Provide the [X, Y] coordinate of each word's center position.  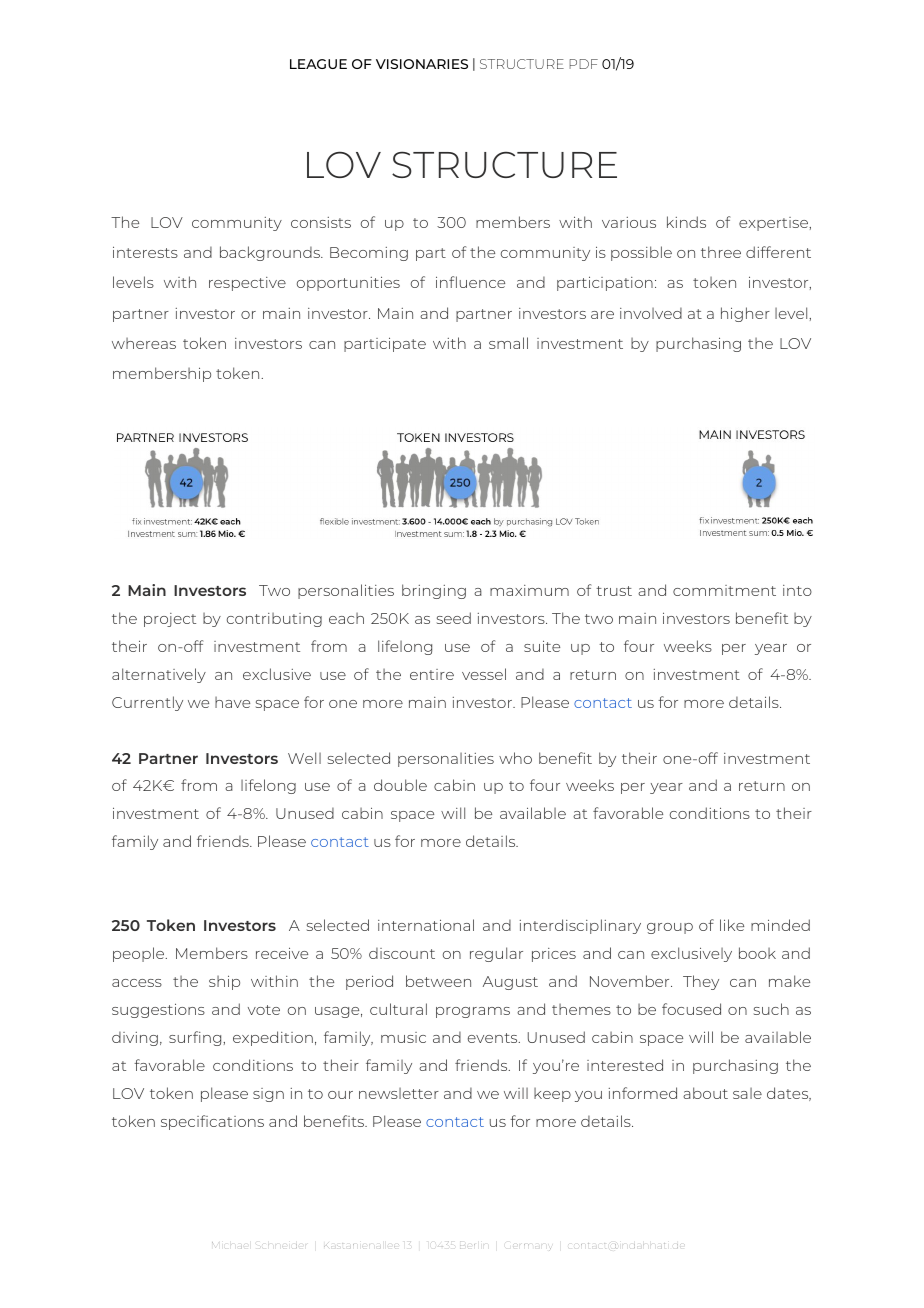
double [400, 785]
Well [304, 758]
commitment [724, 590]
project [170, 620]
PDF [583, 64]
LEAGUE [318, 64]
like [732, 925]
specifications [212, 1122]
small [508, 343]
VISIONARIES [422, 64]
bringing [434, 591]
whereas [144, 343]
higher [745, 314]
